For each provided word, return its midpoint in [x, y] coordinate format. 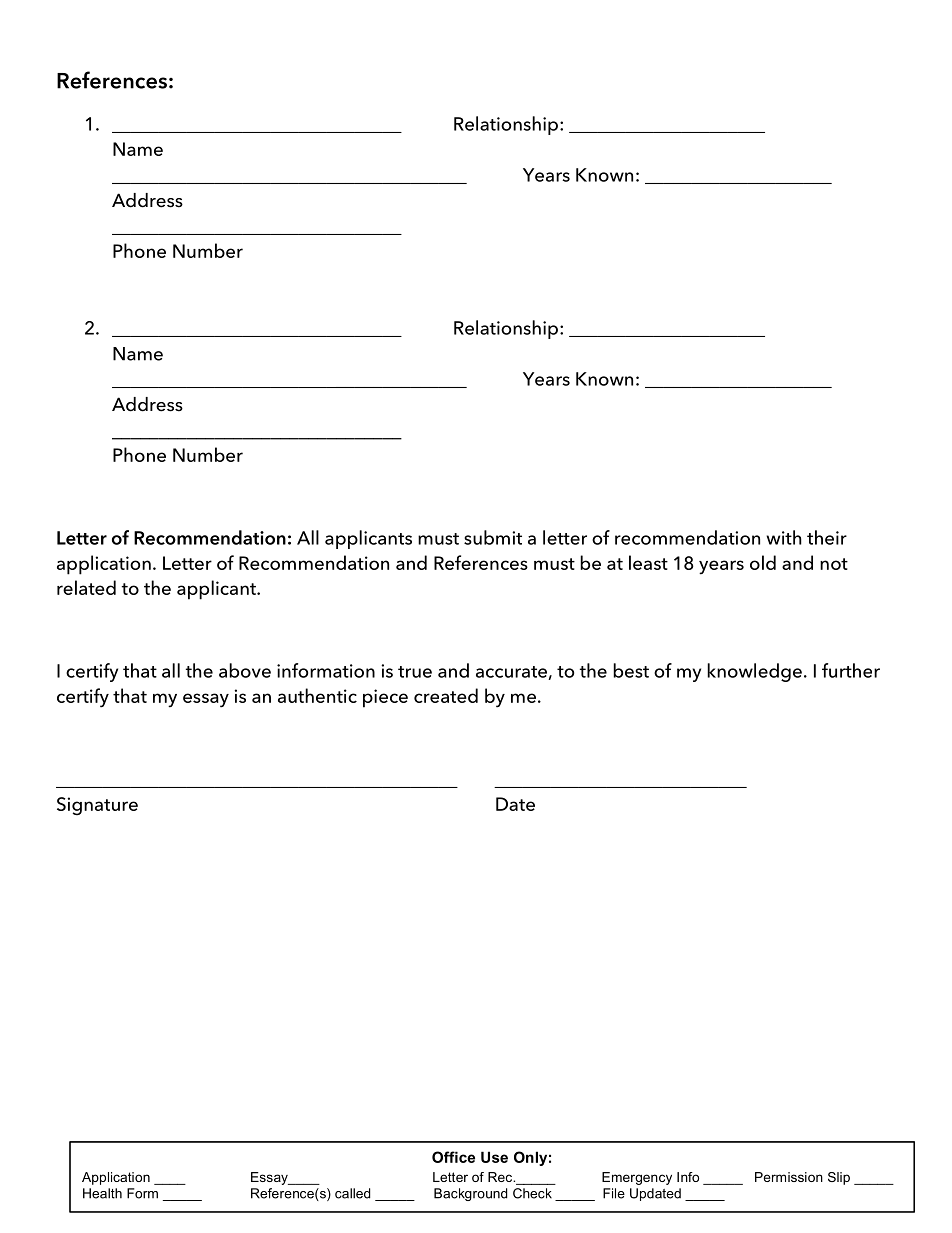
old [763, 562]
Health [102, 1193]
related [86, 587]
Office [453, 1157]
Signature [97, 806]
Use [494, 1157]
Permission [789, 1177]
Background [470, 1194]
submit [493, 537]
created [446, 695]
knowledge [754, 672]
